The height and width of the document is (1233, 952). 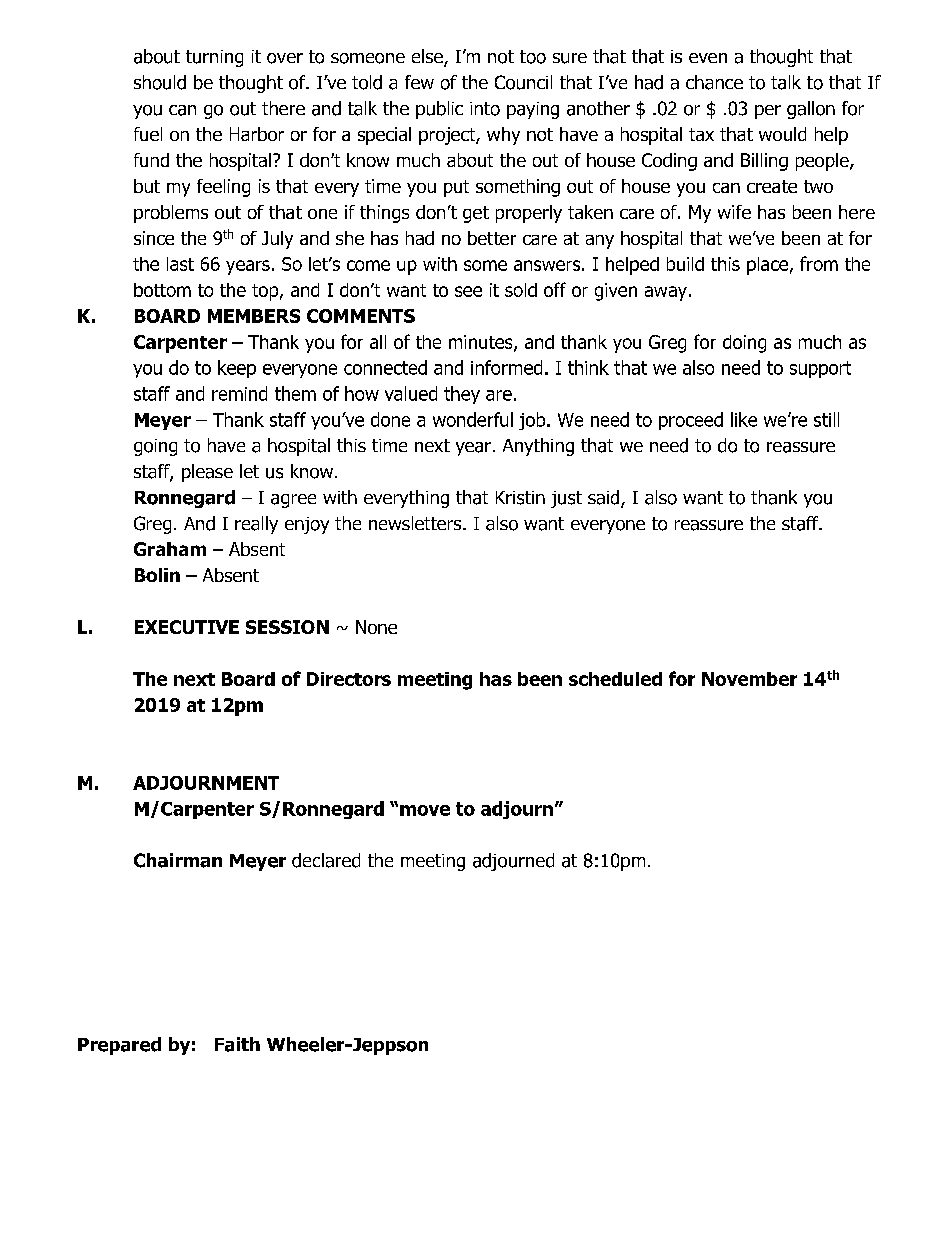 I want to click on Faith, so click(x=237, y=1044).
